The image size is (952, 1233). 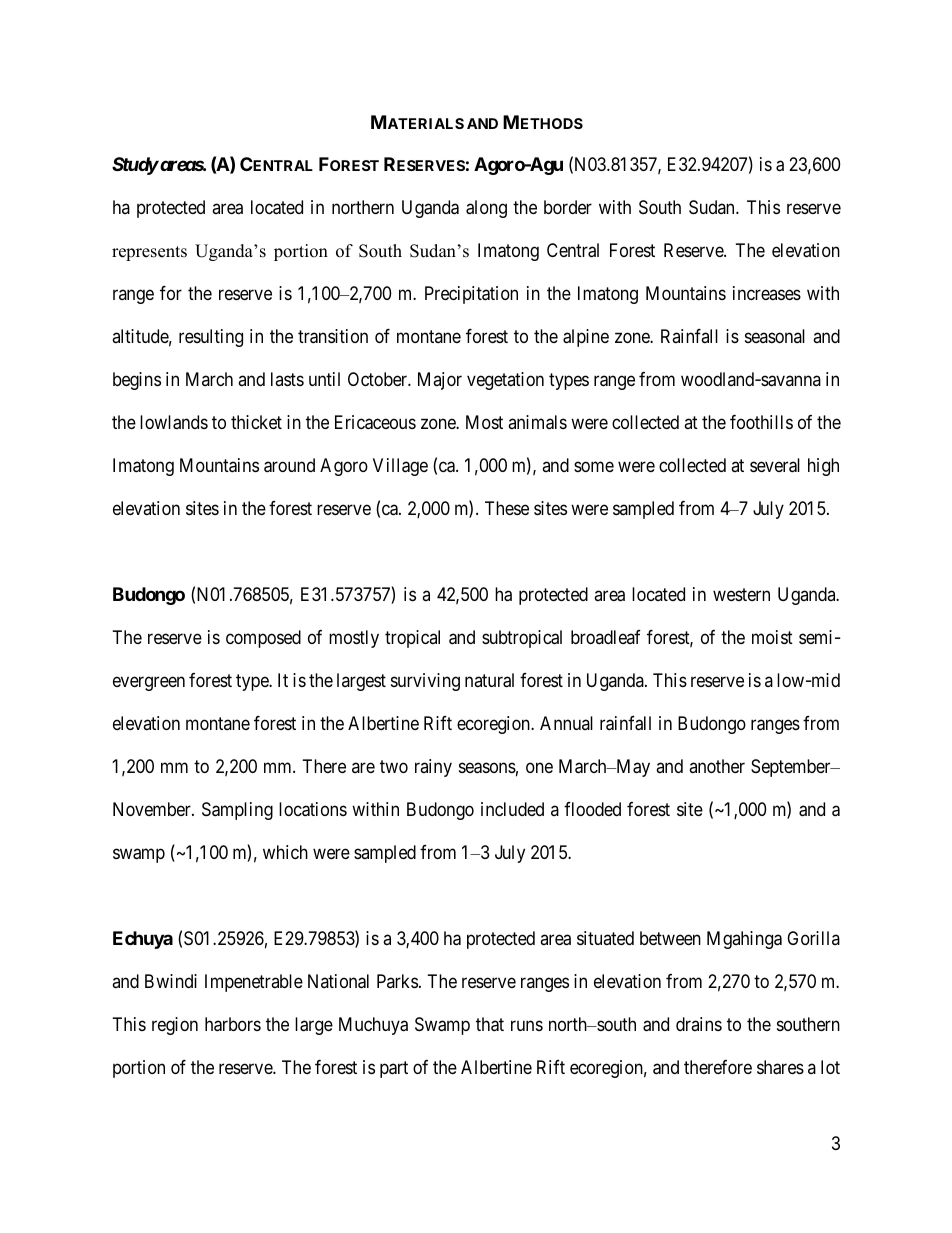 I want to click on Sampling, so click(x=237, y=811).
